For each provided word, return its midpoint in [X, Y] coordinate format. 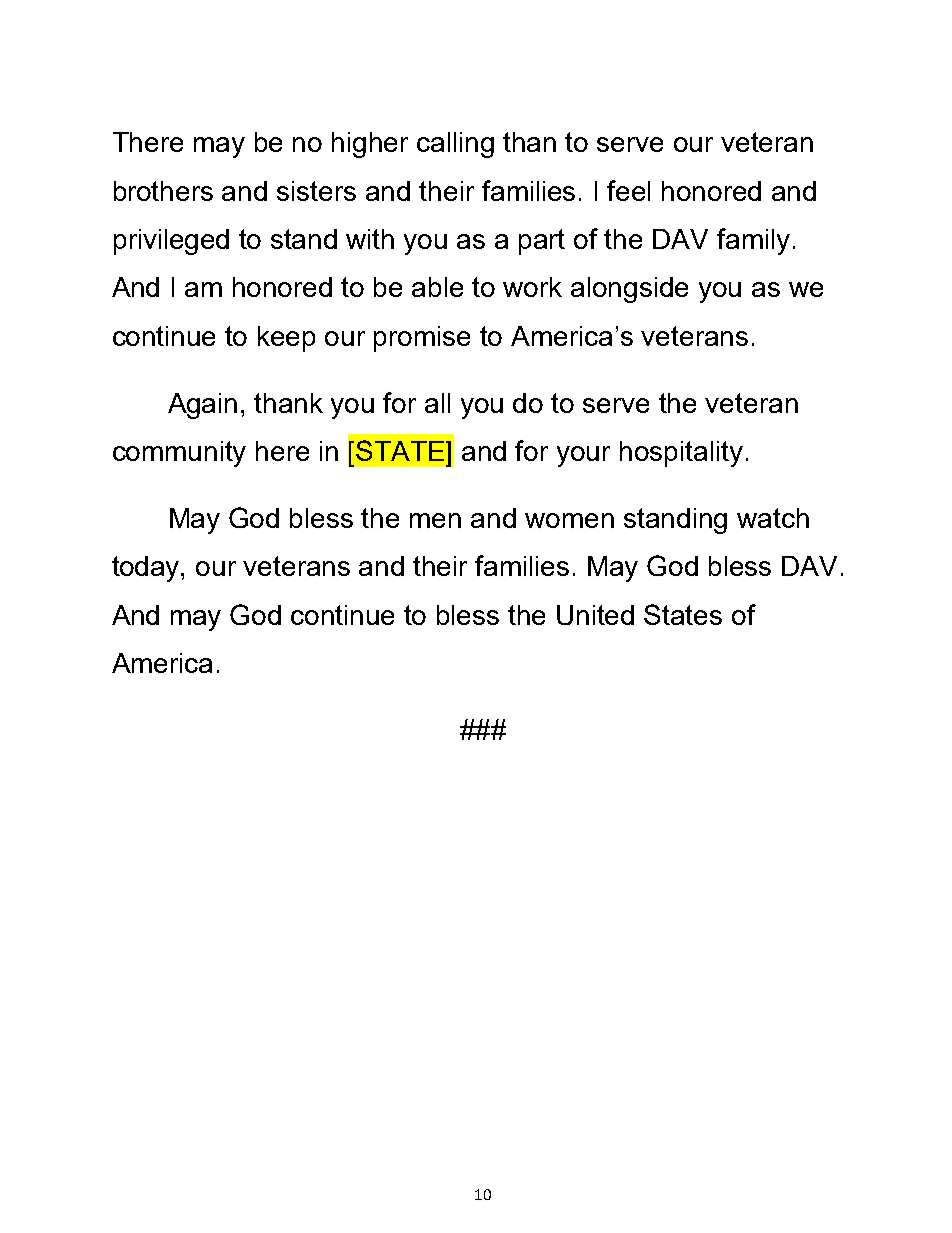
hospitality [681, 454]
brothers [163, 191]
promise [422, 339]
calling [455, 145]
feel [628, 190]
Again [202, 406]
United [595, 615]
